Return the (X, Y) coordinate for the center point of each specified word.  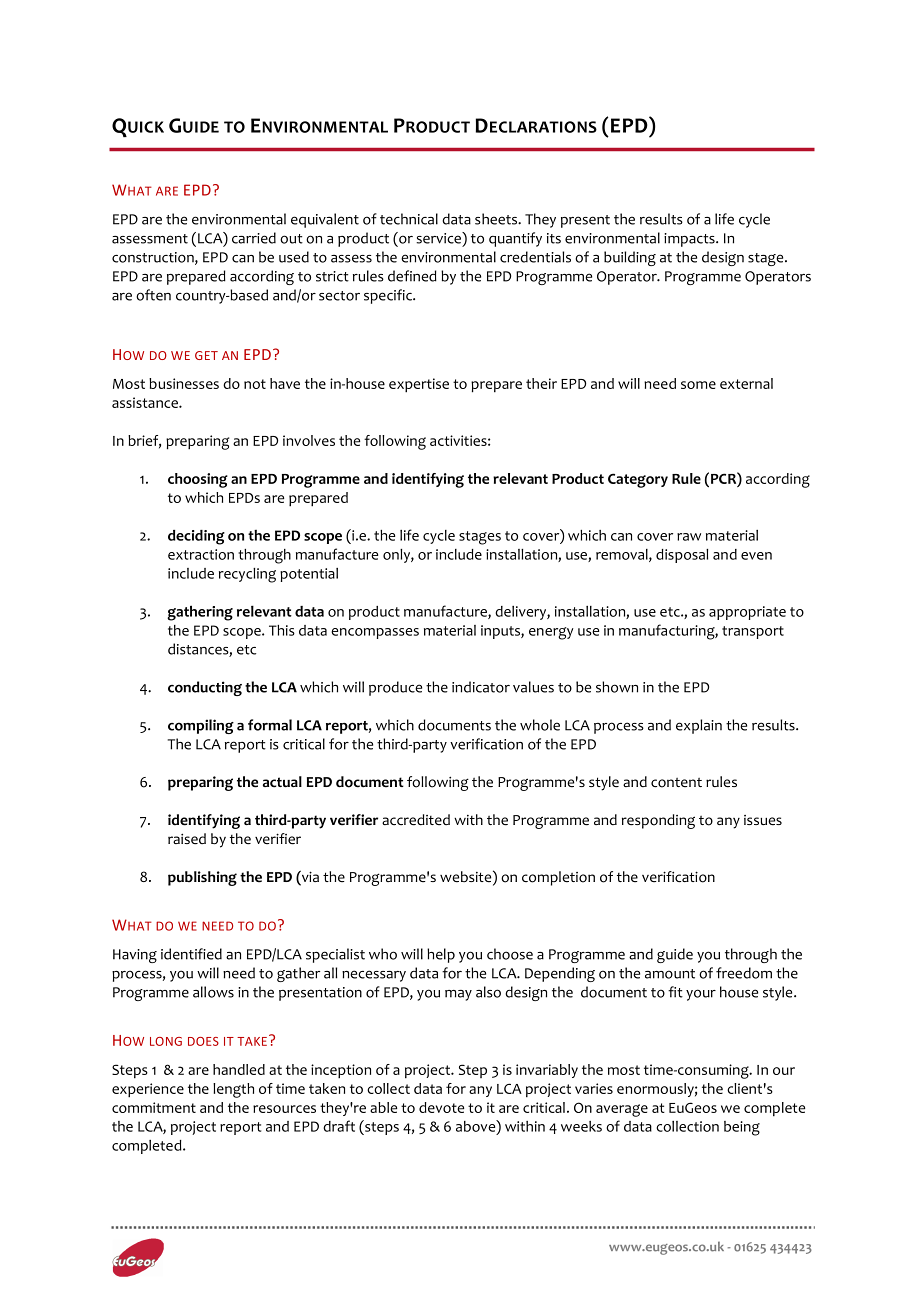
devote (441, 1107)
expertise (419, 385)
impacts (690, 240)
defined (412, 276)
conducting (205, 688)
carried (254, 238)
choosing (198, 480)
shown (617, 687)
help (441, 955)
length (233, 1090)
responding (658, 821)
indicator (481, 687)
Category (638, 480)
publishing (202, 878)
